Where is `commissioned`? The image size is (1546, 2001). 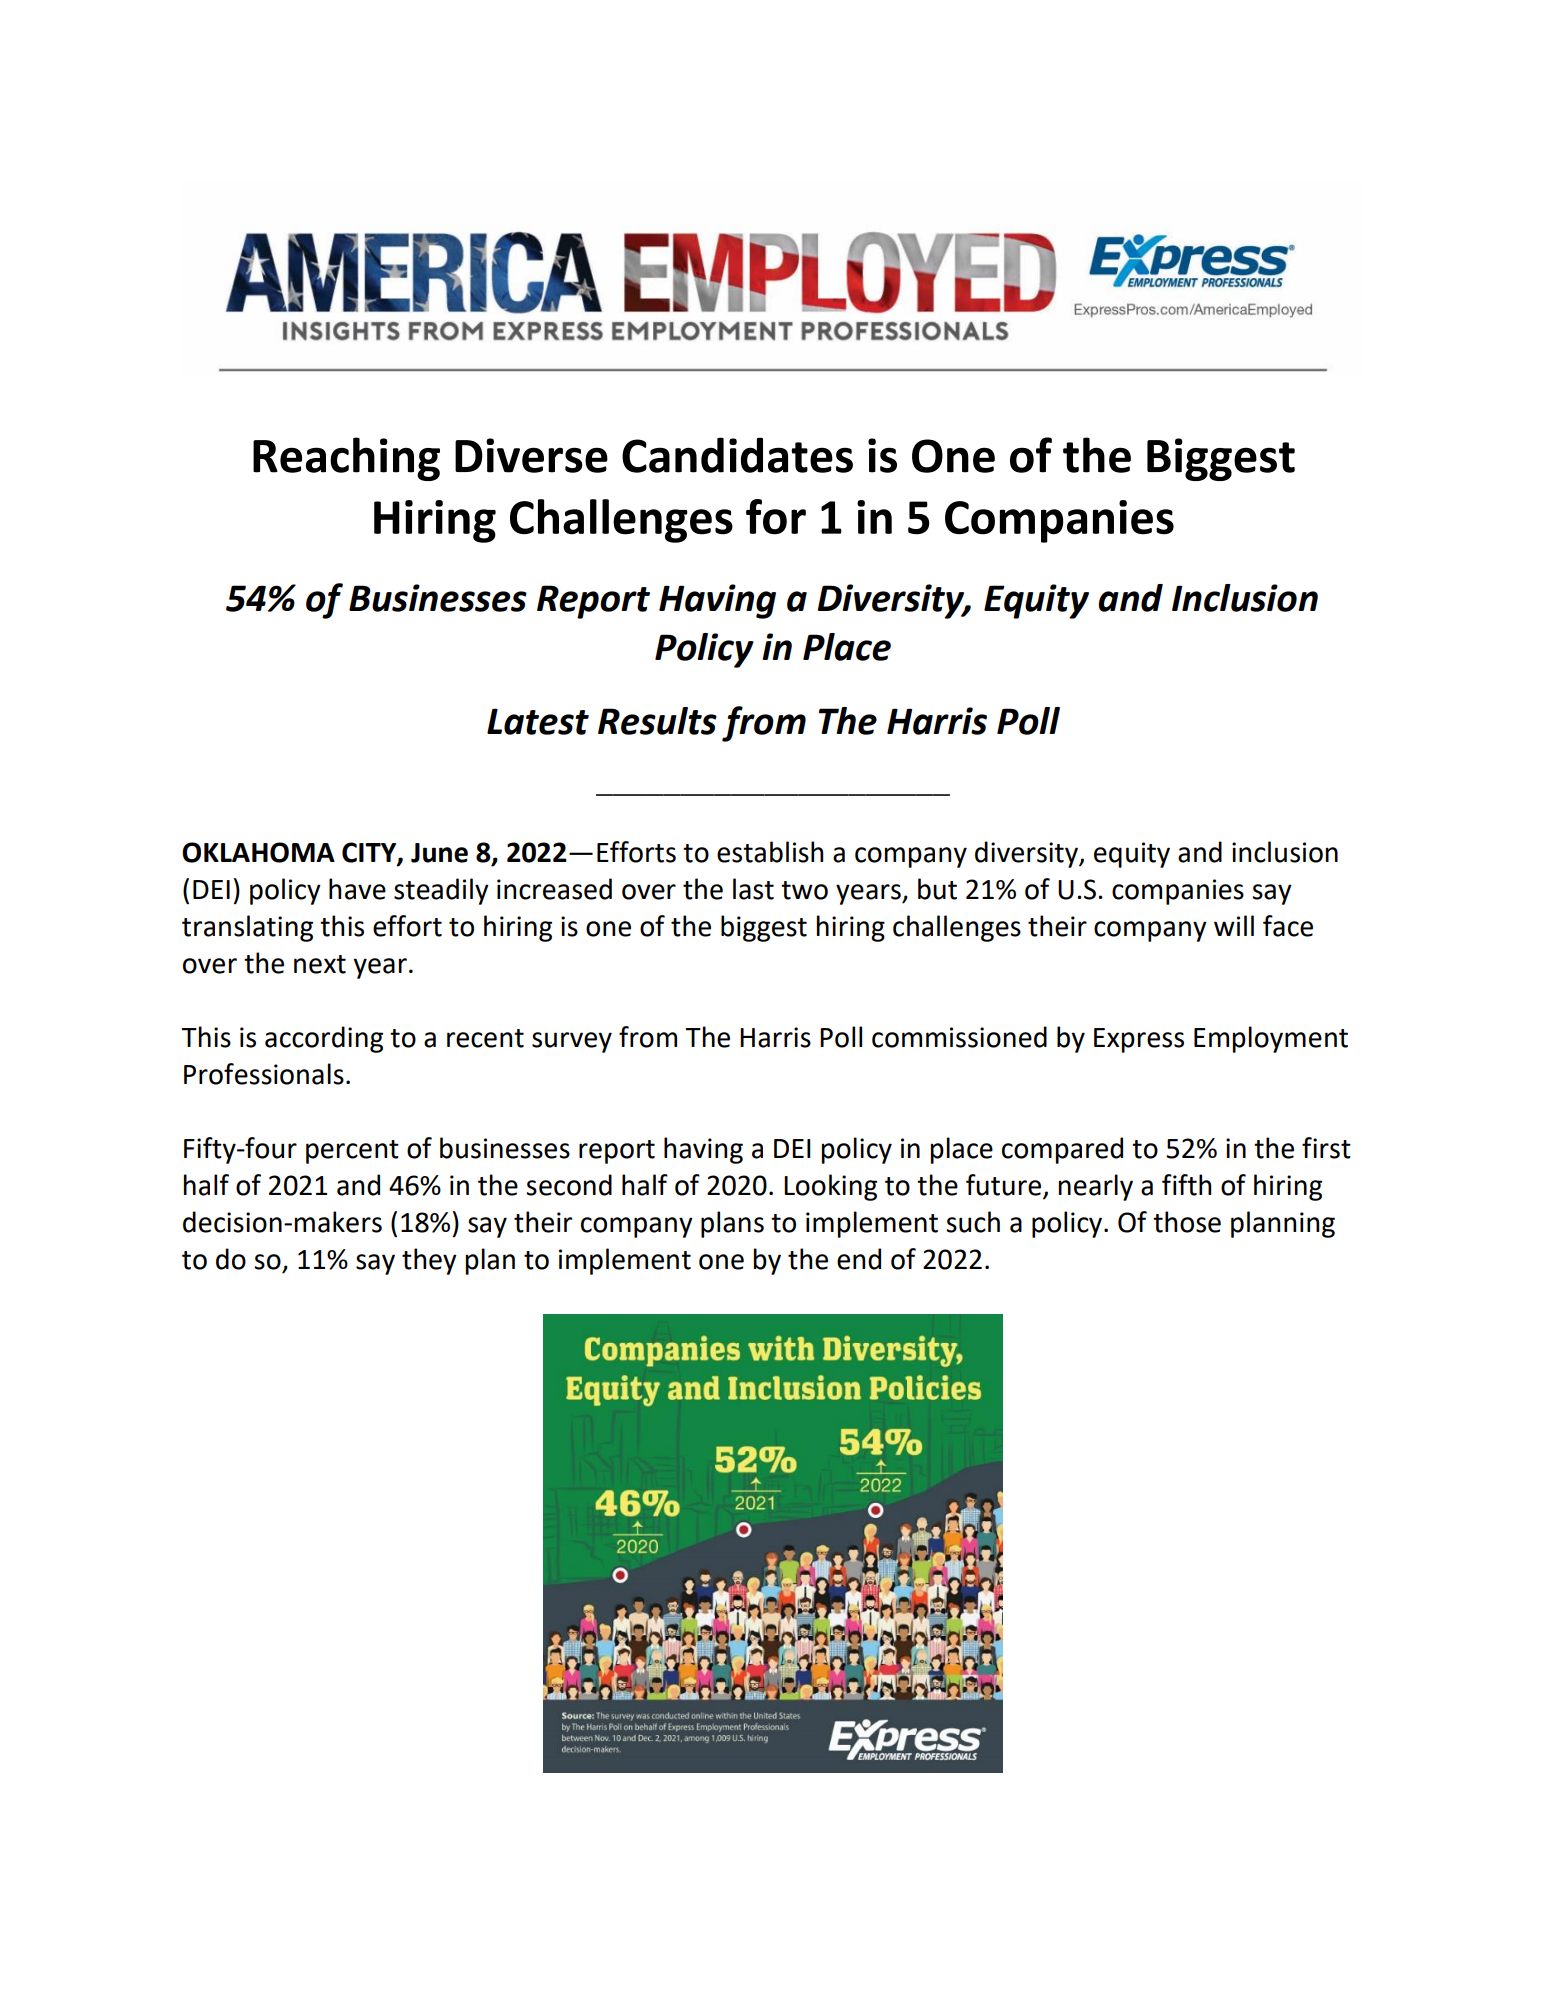 commissioned is located at coordinates (959, 1037).
